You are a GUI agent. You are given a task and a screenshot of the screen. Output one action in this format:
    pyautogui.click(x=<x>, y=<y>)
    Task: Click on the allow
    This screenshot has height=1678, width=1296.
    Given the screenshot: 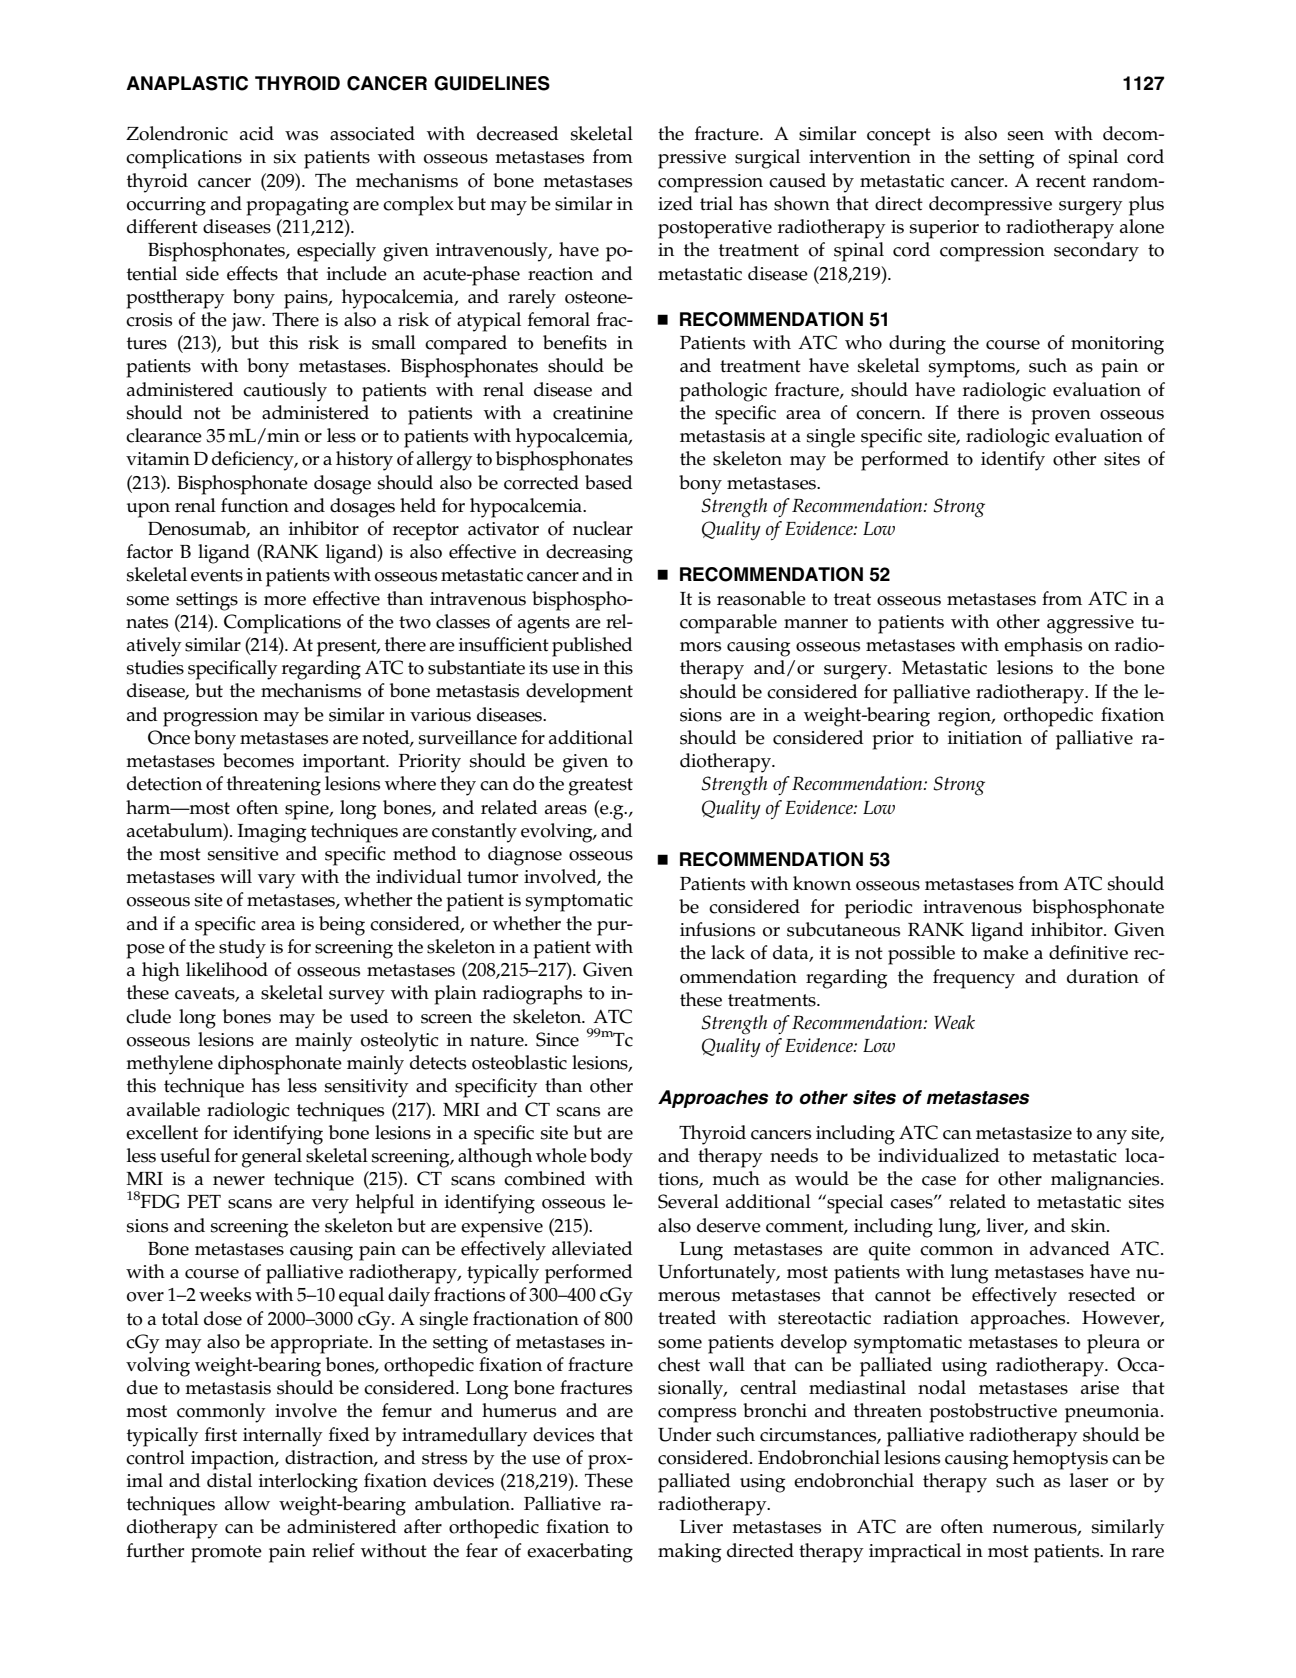 What is the action you would take?
    pyautogui.click(x=247, y=1503)
